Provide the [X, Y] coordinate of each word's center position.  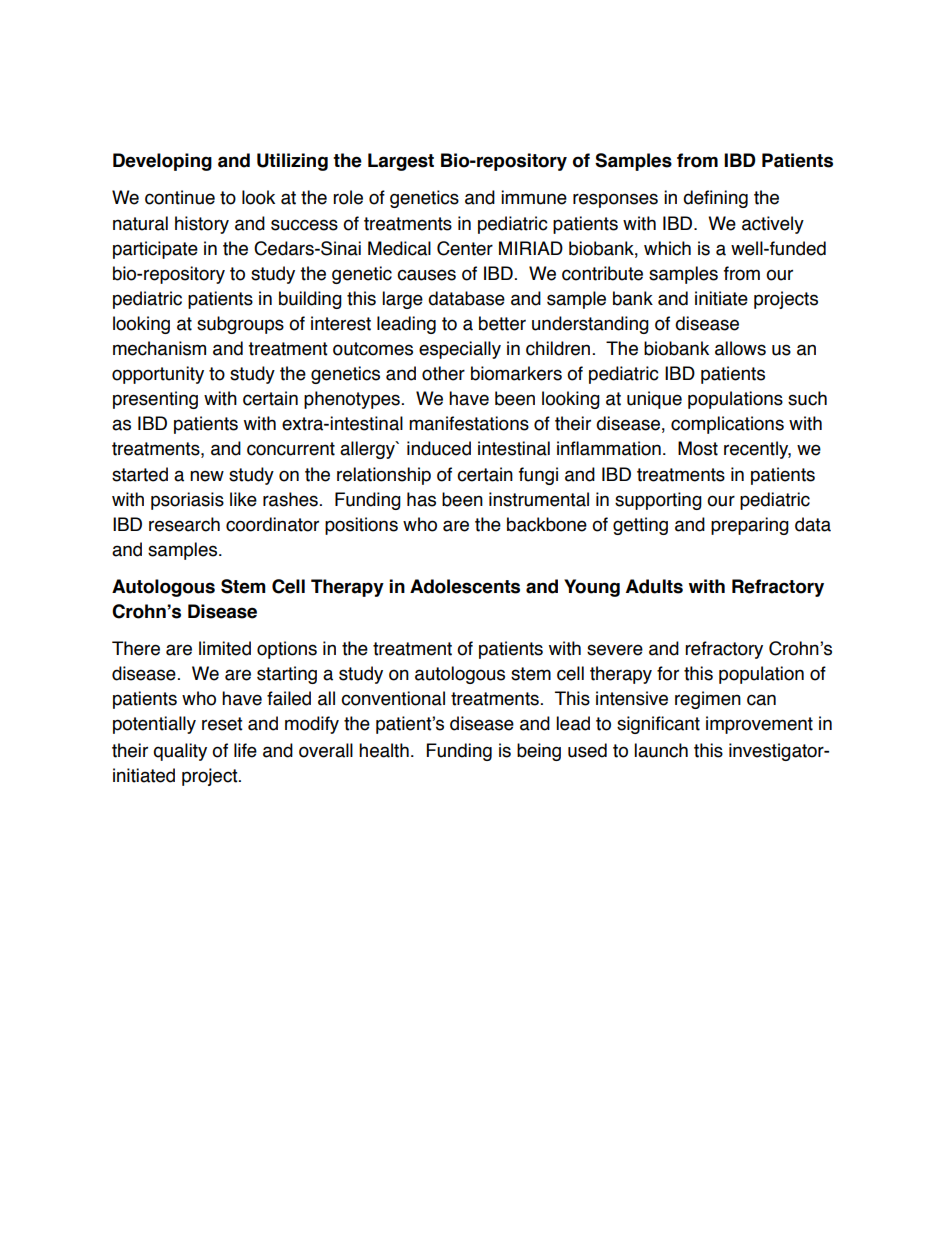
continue [180, 197]
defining [715, 199]
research [184, 524]
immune [534, 197]
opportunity [158, 375]
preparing [750, 526]
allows [740, 348]
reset [222, 724]
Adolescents [465, 586]
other [443, 373]
